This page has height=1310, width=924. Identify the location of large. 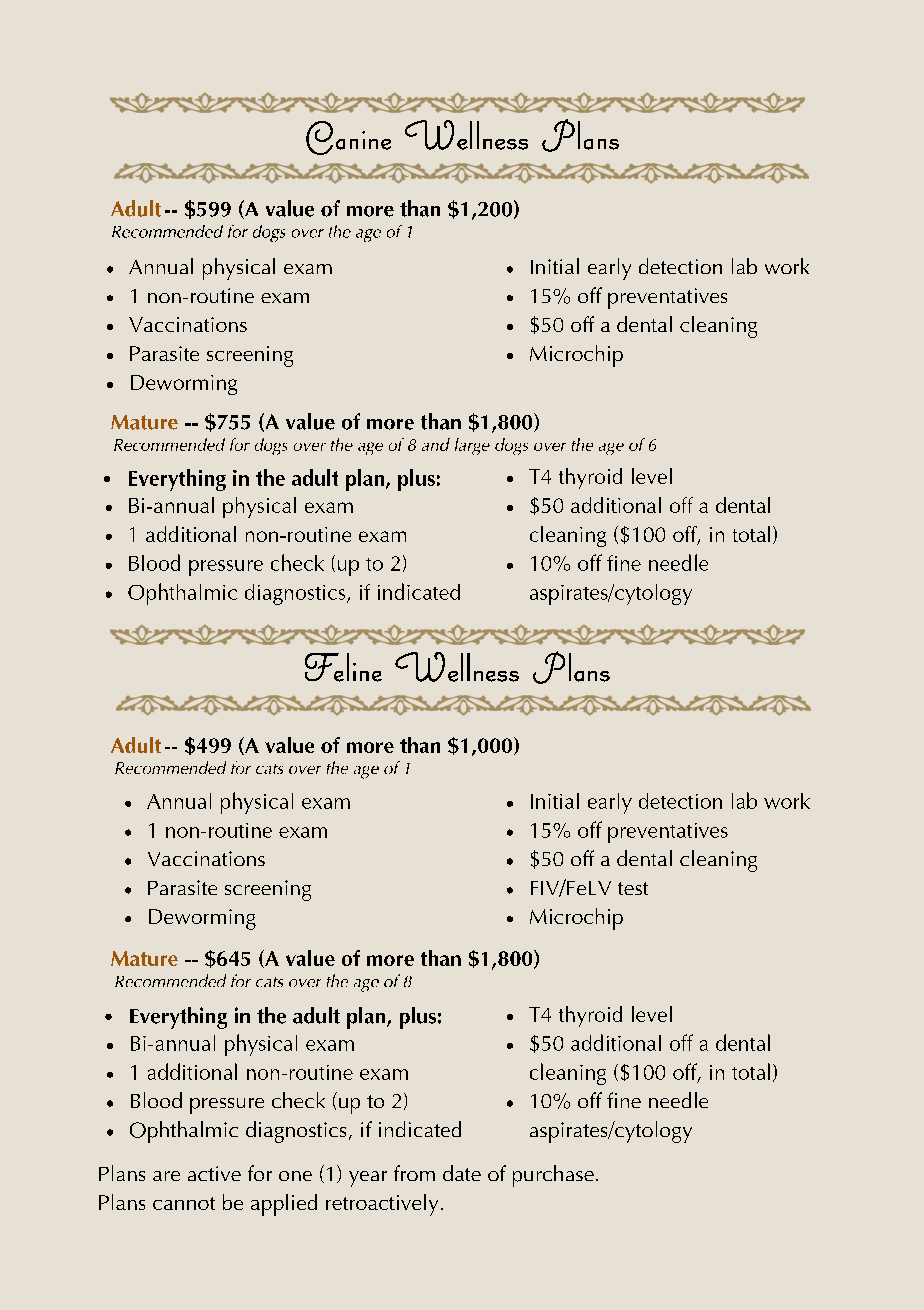
(472, 446).
